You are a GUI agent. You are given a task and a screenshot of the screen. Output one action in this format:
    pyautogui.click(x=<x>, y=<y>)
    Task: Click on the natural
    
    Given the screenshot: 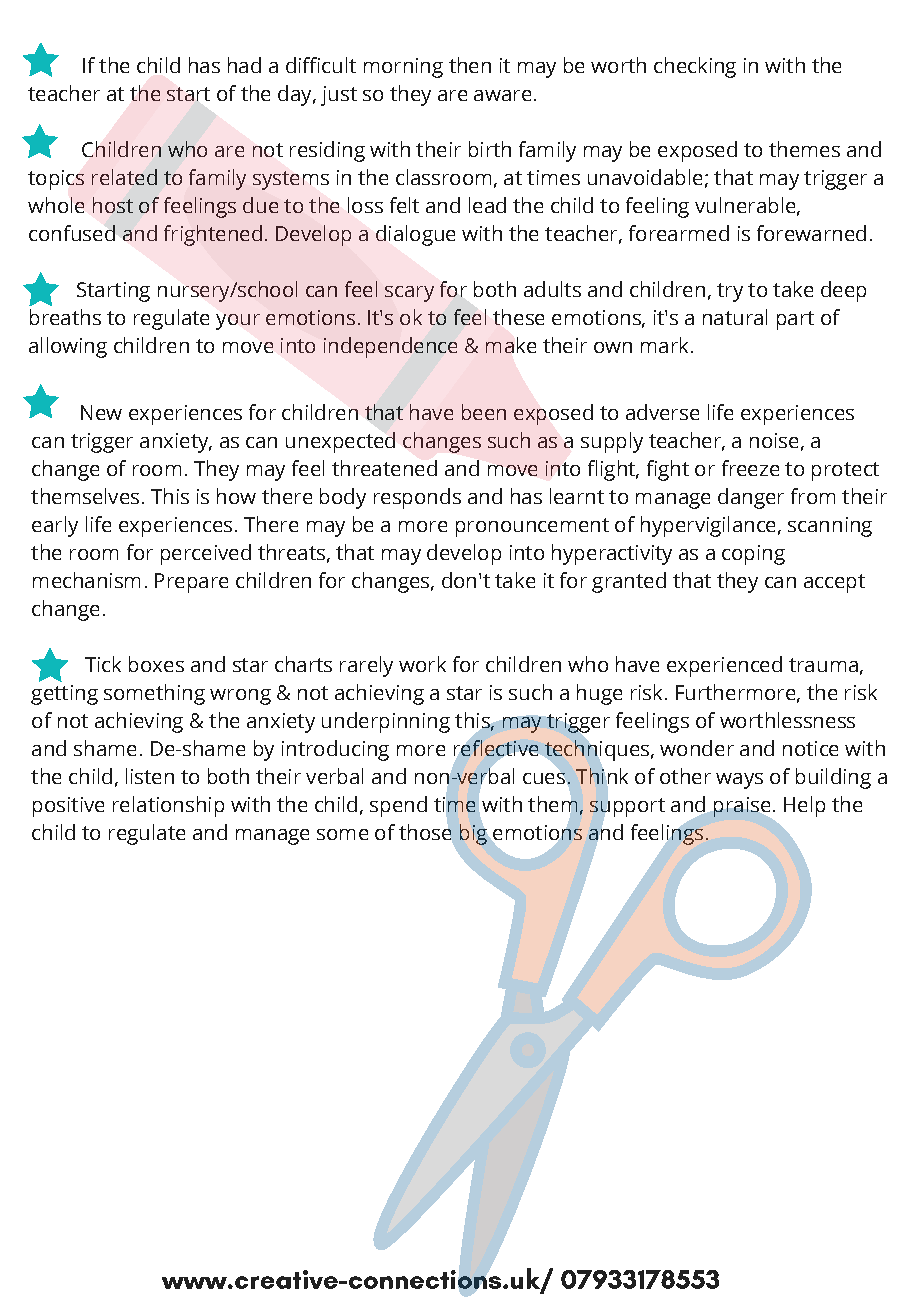 What is the action you would take?
    pyautogui.click(x=735, y=317)
